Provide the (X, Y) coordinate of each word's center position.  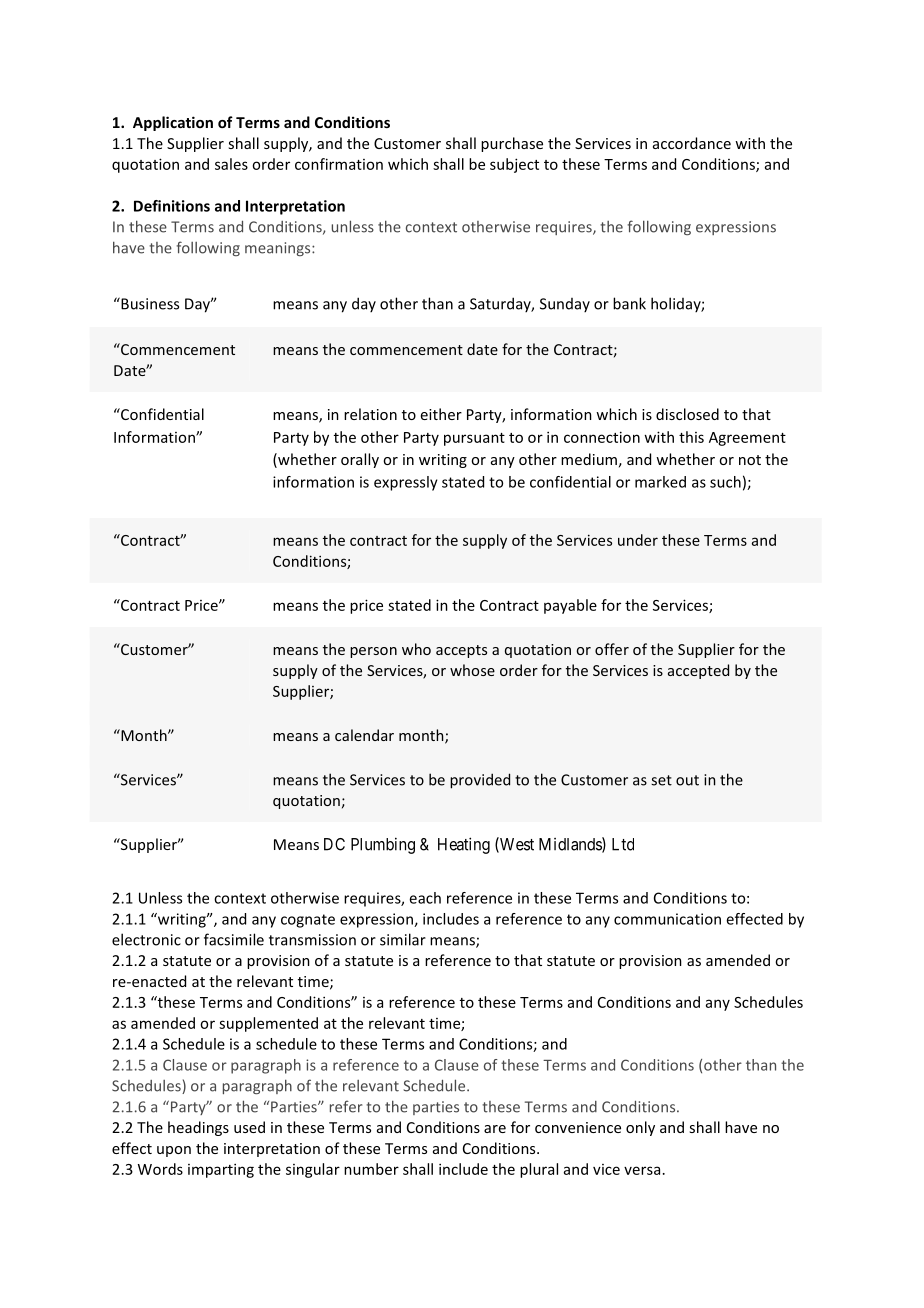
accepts (461, 651)
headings (198, 1128)
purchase (512, 144)
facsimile (234, 939)
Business (149, 303)
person (373, 652)
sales (231, 164)
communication (667, 919)
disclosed (687, 414)
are (495, 1129)
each (425, 898)
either (441, 414)
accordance (692, 143)
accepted (698, 671)
